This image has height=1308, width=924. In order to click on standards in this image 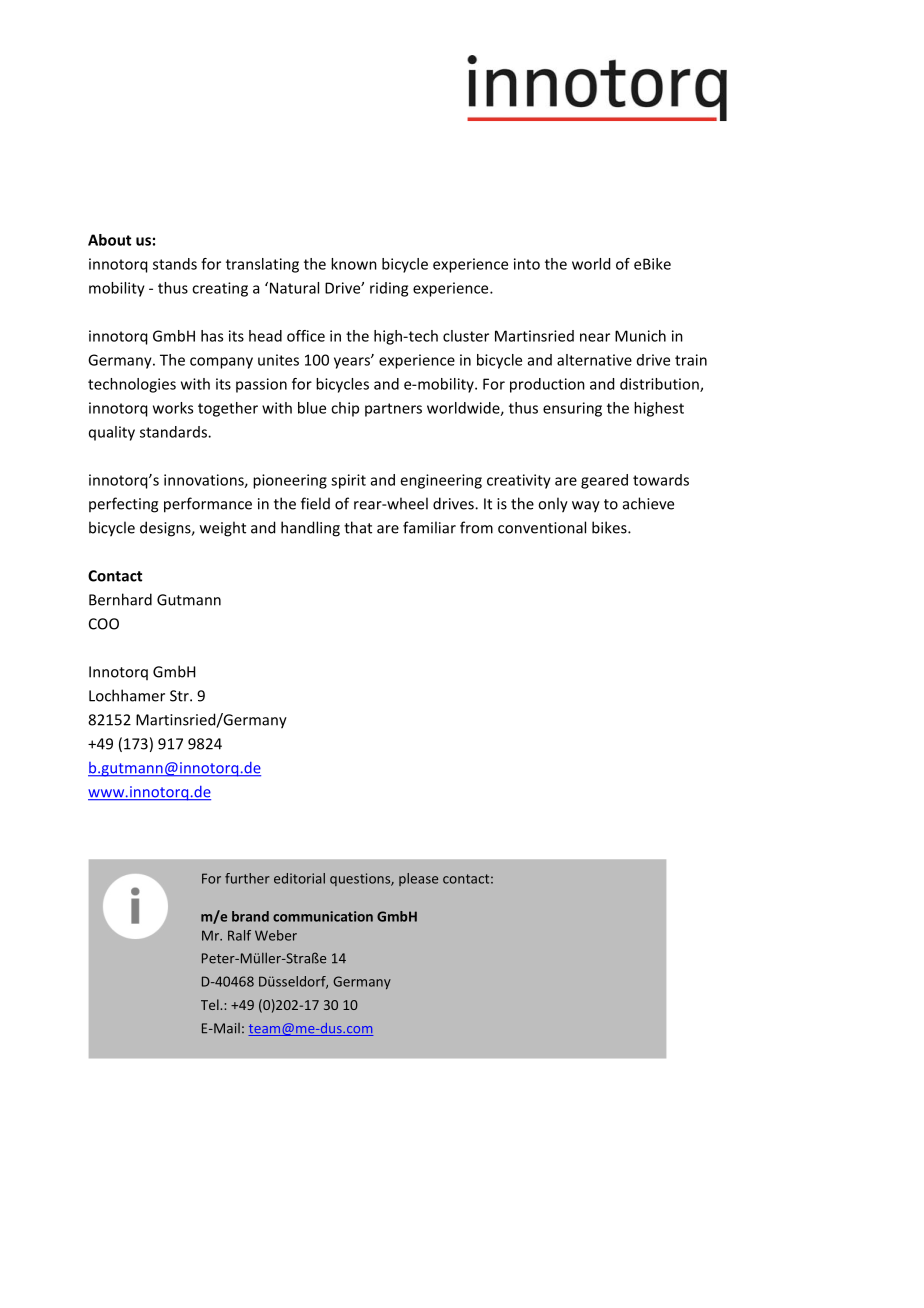, I will do `click(174, 432)`.
